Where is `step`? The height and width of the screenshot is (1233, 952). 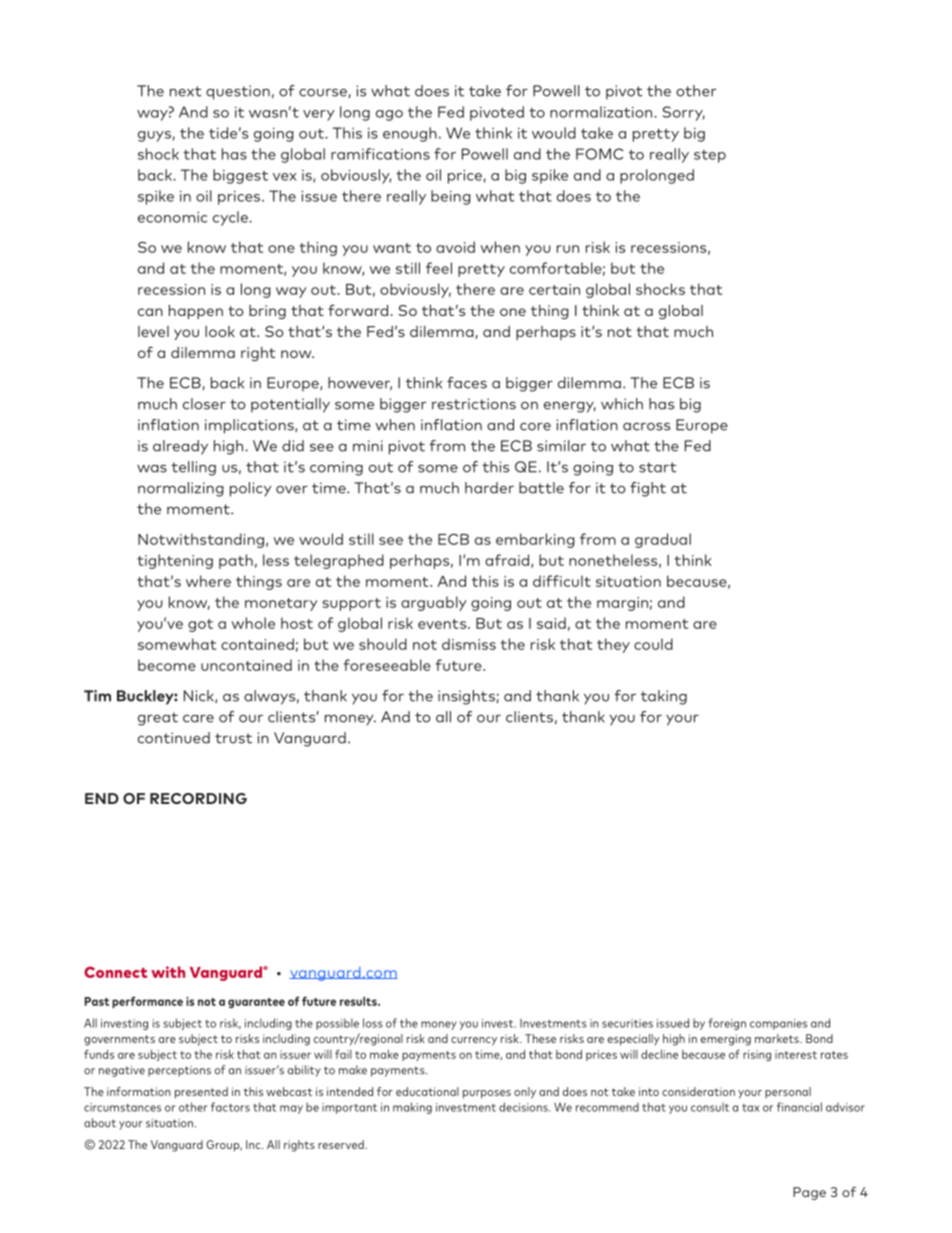
step is located at coordinates (710, 156).
